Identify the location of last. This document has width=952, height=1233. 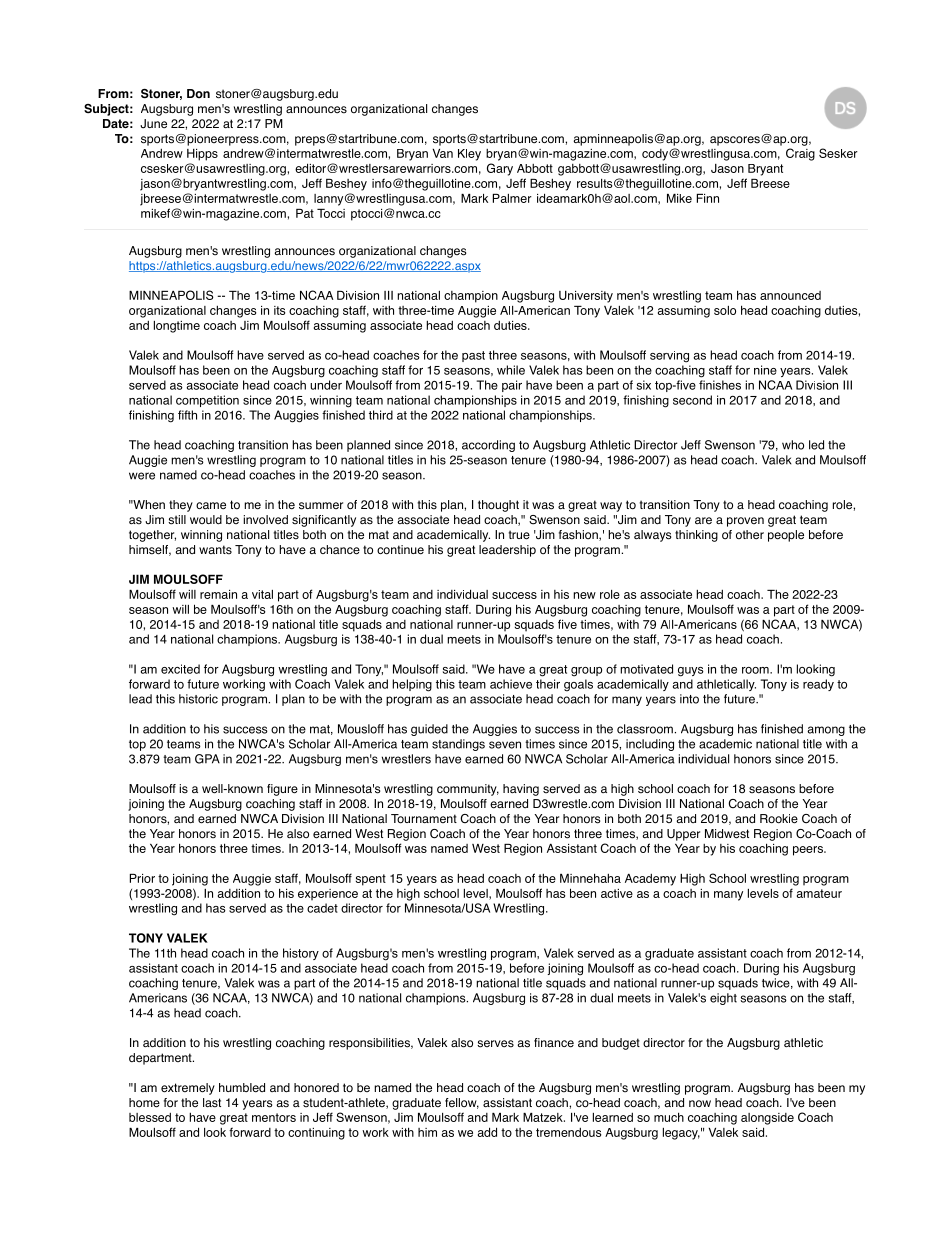
(212, 1103).
